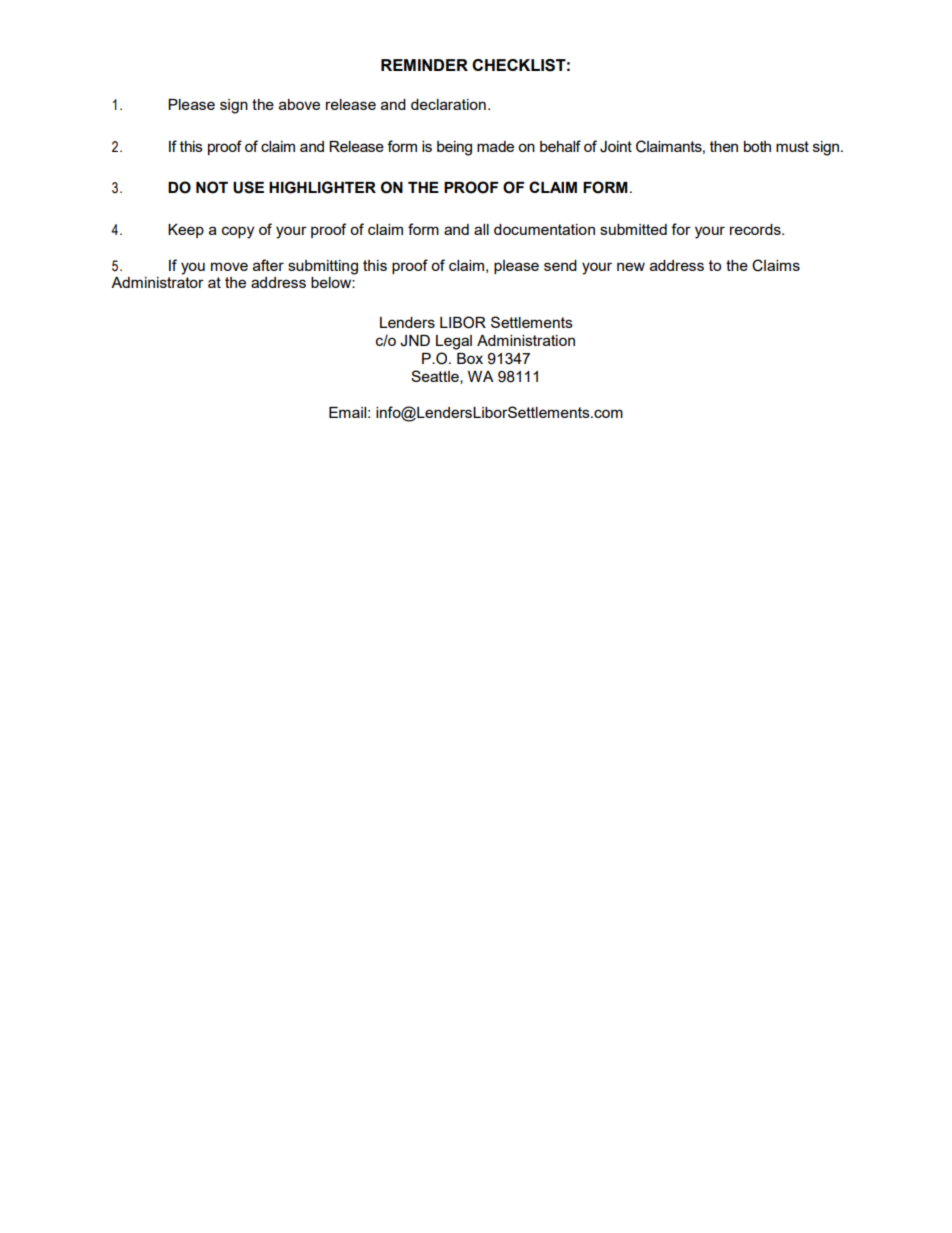 The image size is (952, 1233). What do you see at coordinates (299, 104) in the screenshot?
I see `above` at bounding box center [299, 104].
